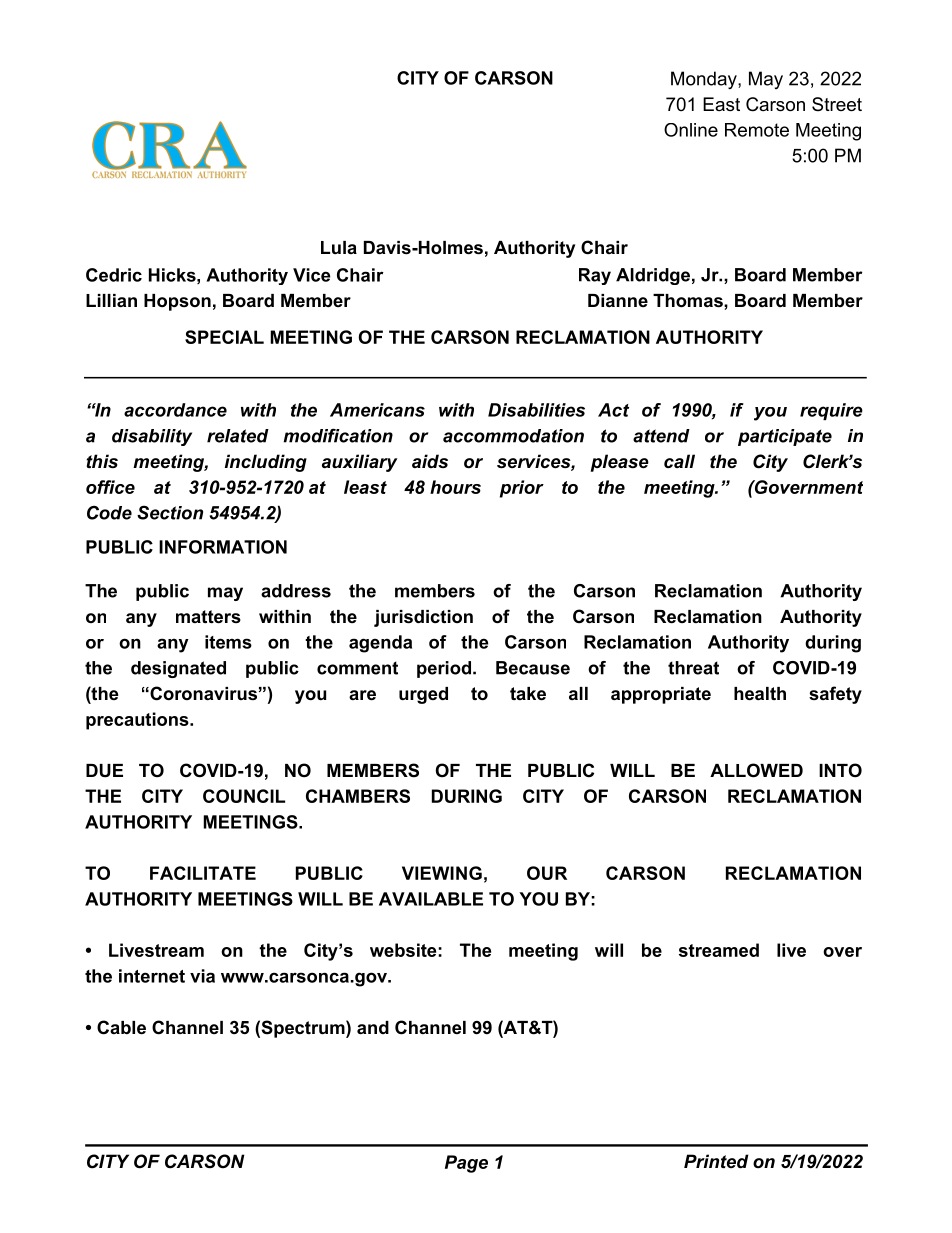  What do you see at coordinates (756, 770) in the document?
I see `ALLOWED` at bounding box center [756, 770].
